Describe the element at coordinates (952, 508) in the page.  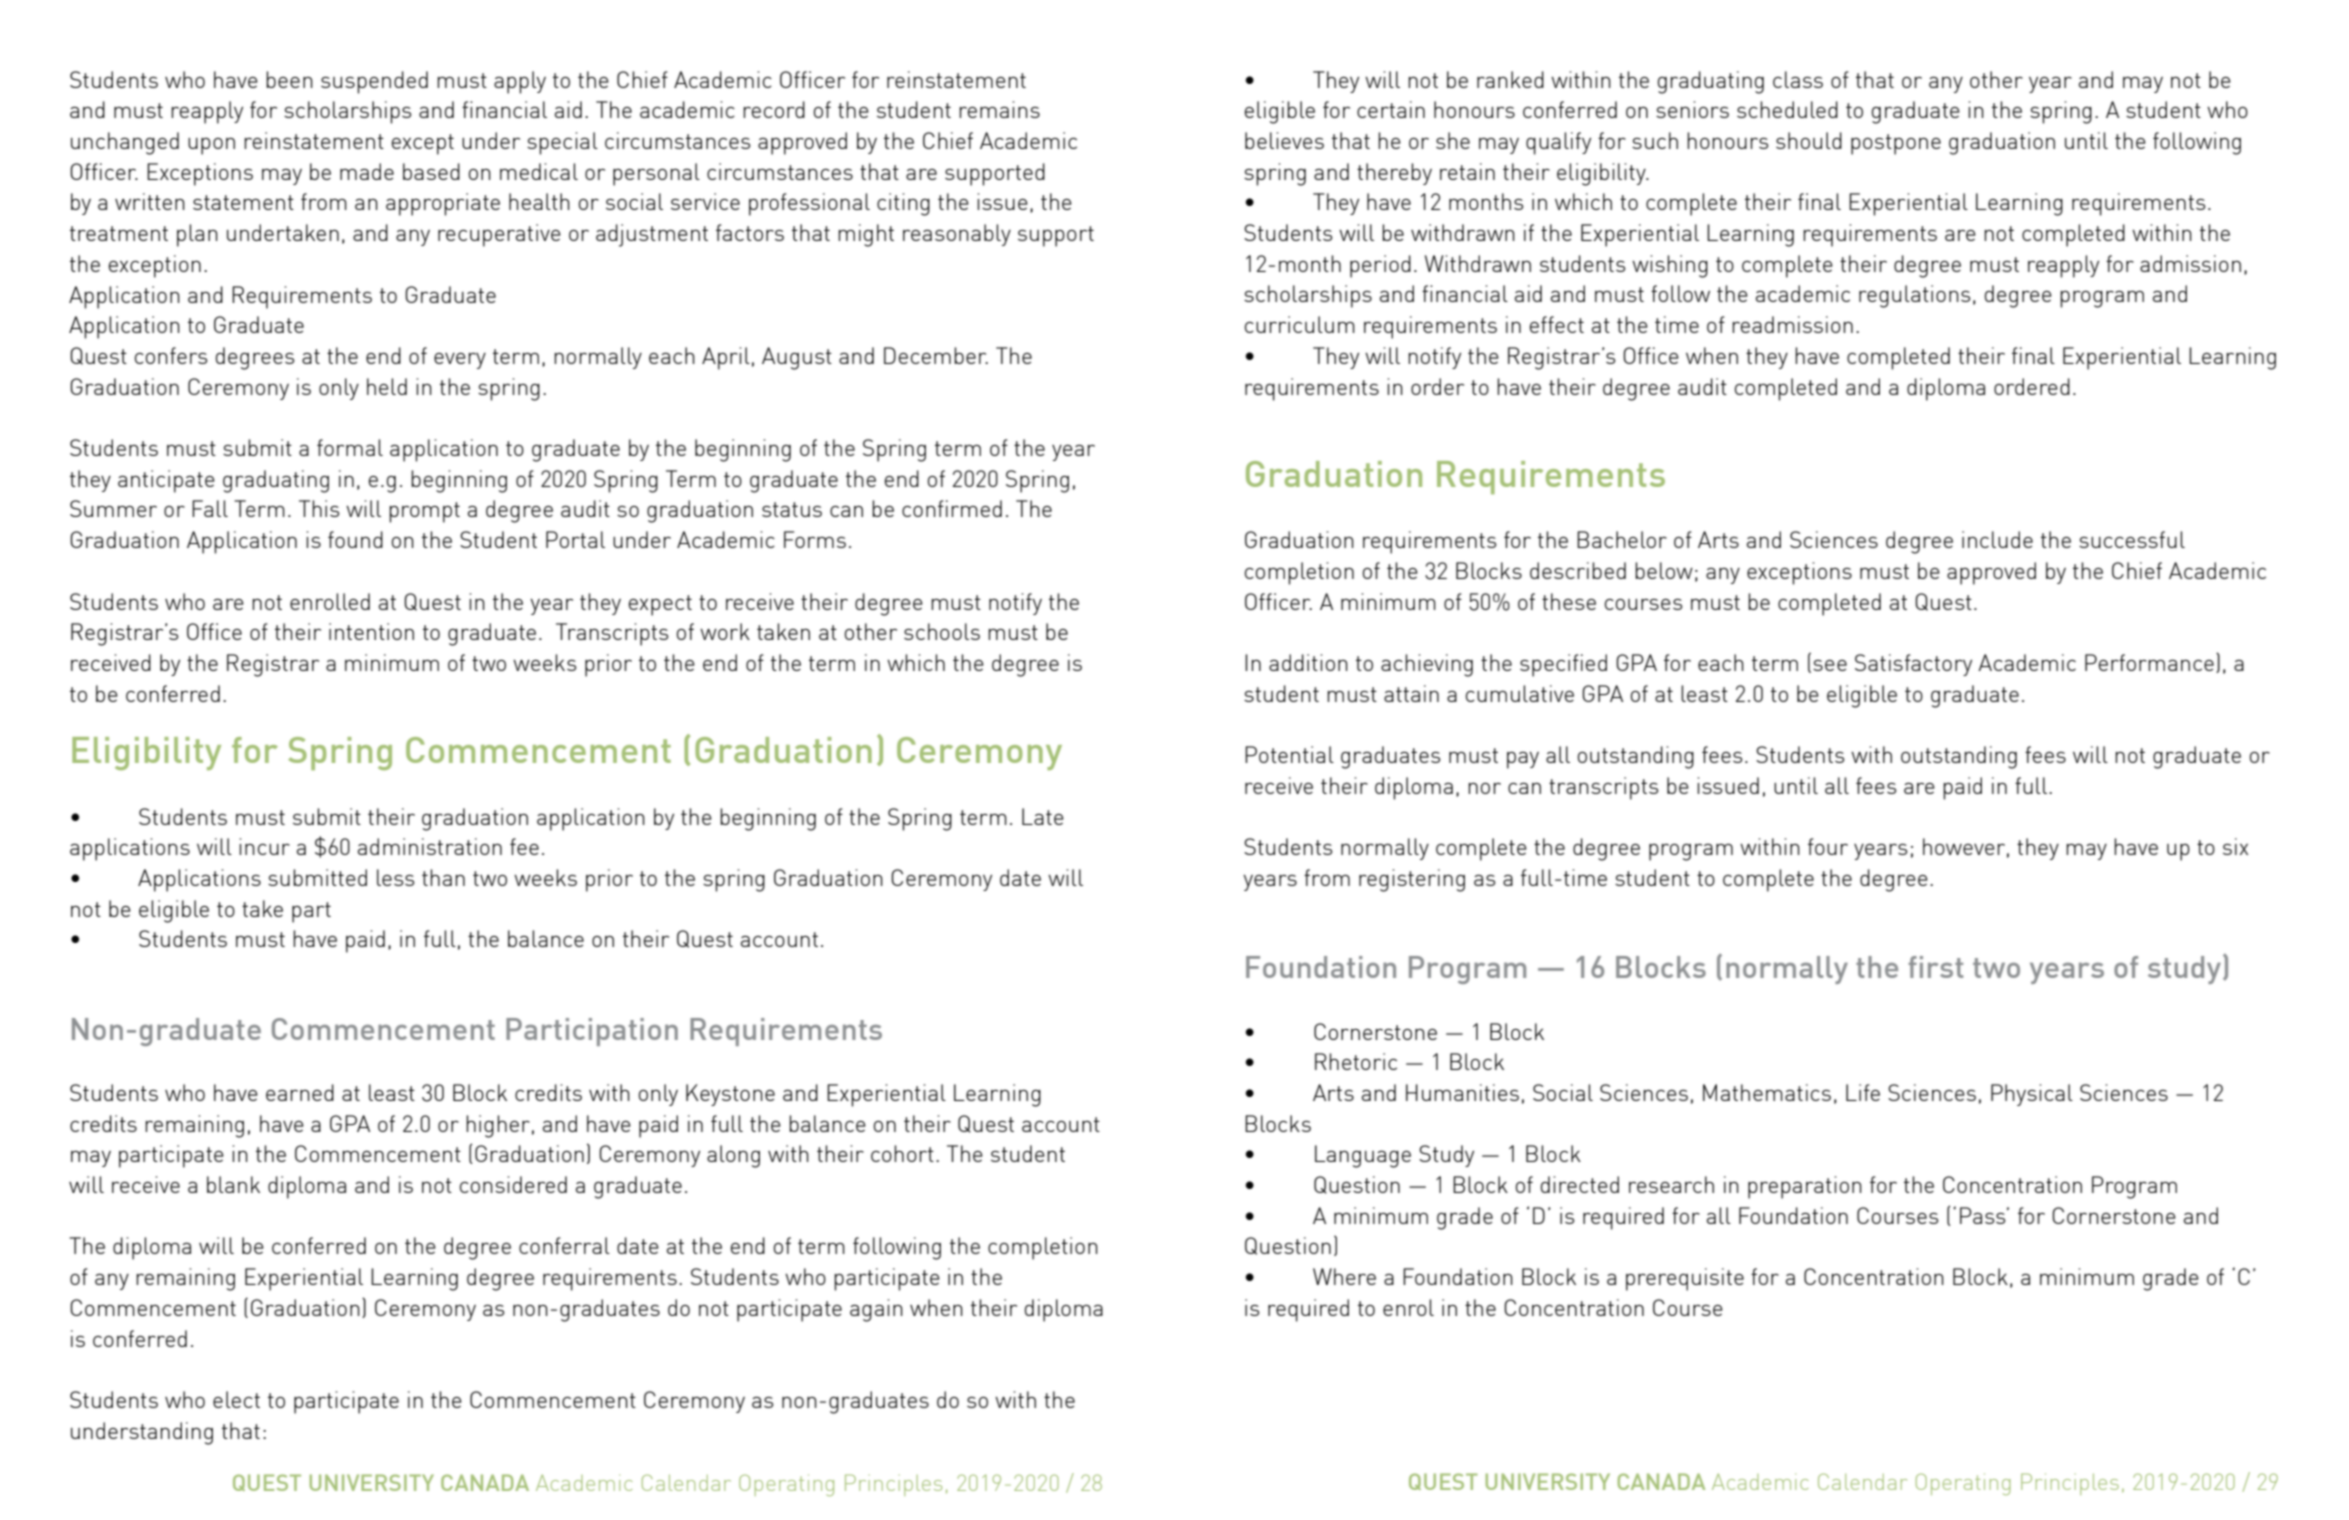
I see `confirmed` at that location.
